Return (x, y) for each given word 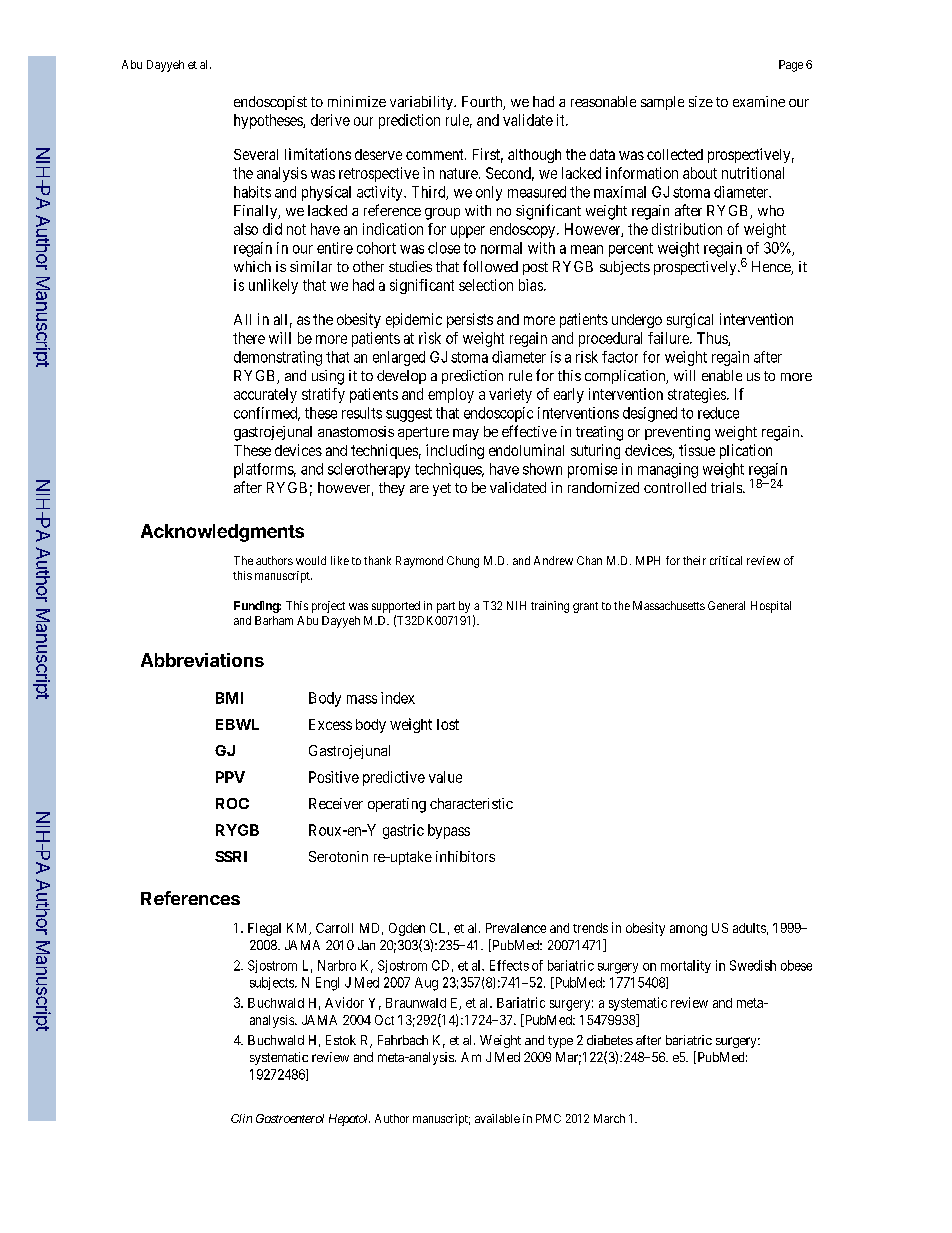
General (726, 605)
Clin (241, 1118)
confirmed (267, 414)
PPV (230, 777)
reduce (718, 413)
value (445, 777)
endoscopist (270, 103)
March (609, 1118)
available (497, 1118)
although (534, 156)
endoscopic (498, 414)
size (701, 101)
